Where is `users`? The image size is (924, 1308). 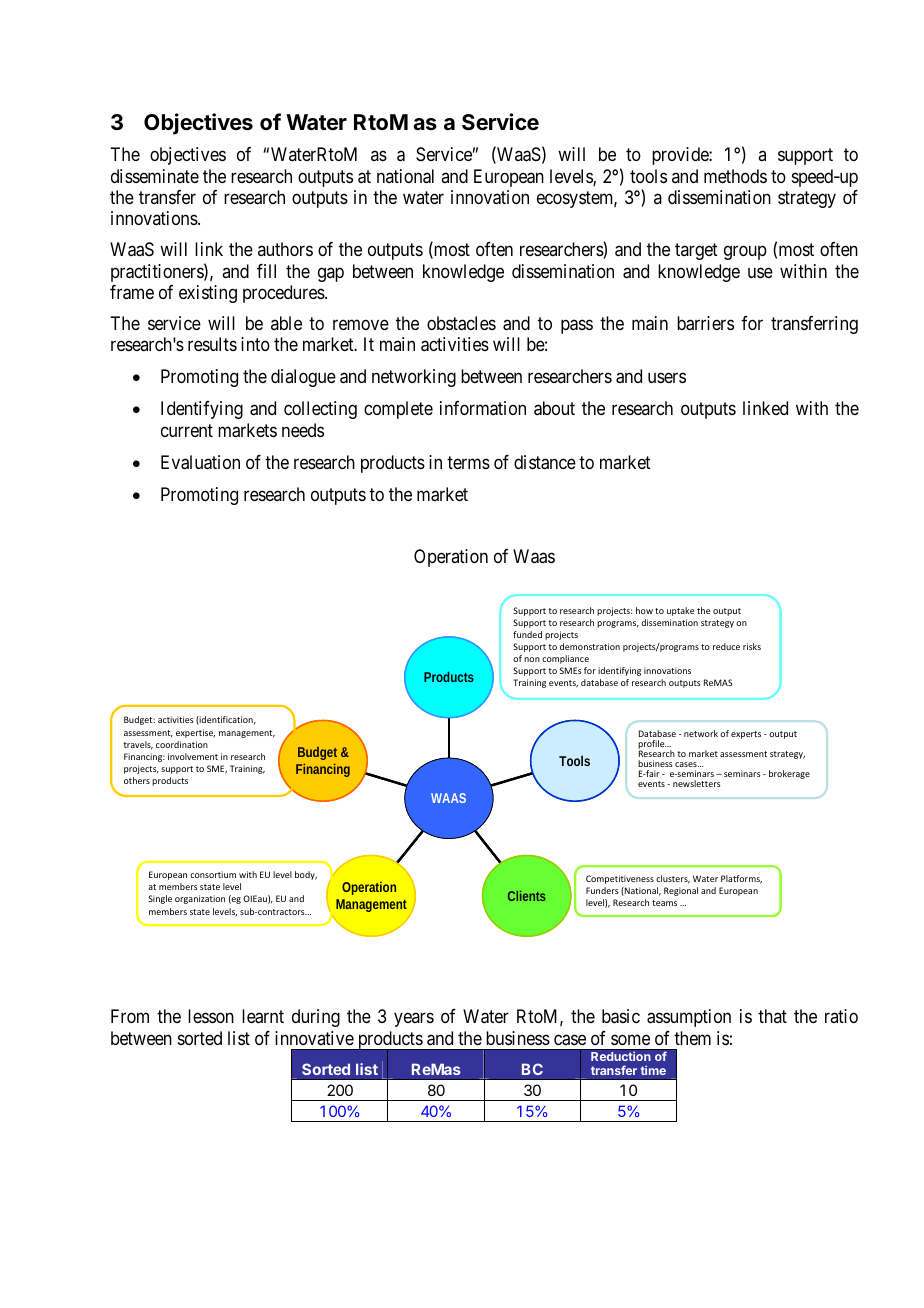
users is located at coordinates (667, 378).
